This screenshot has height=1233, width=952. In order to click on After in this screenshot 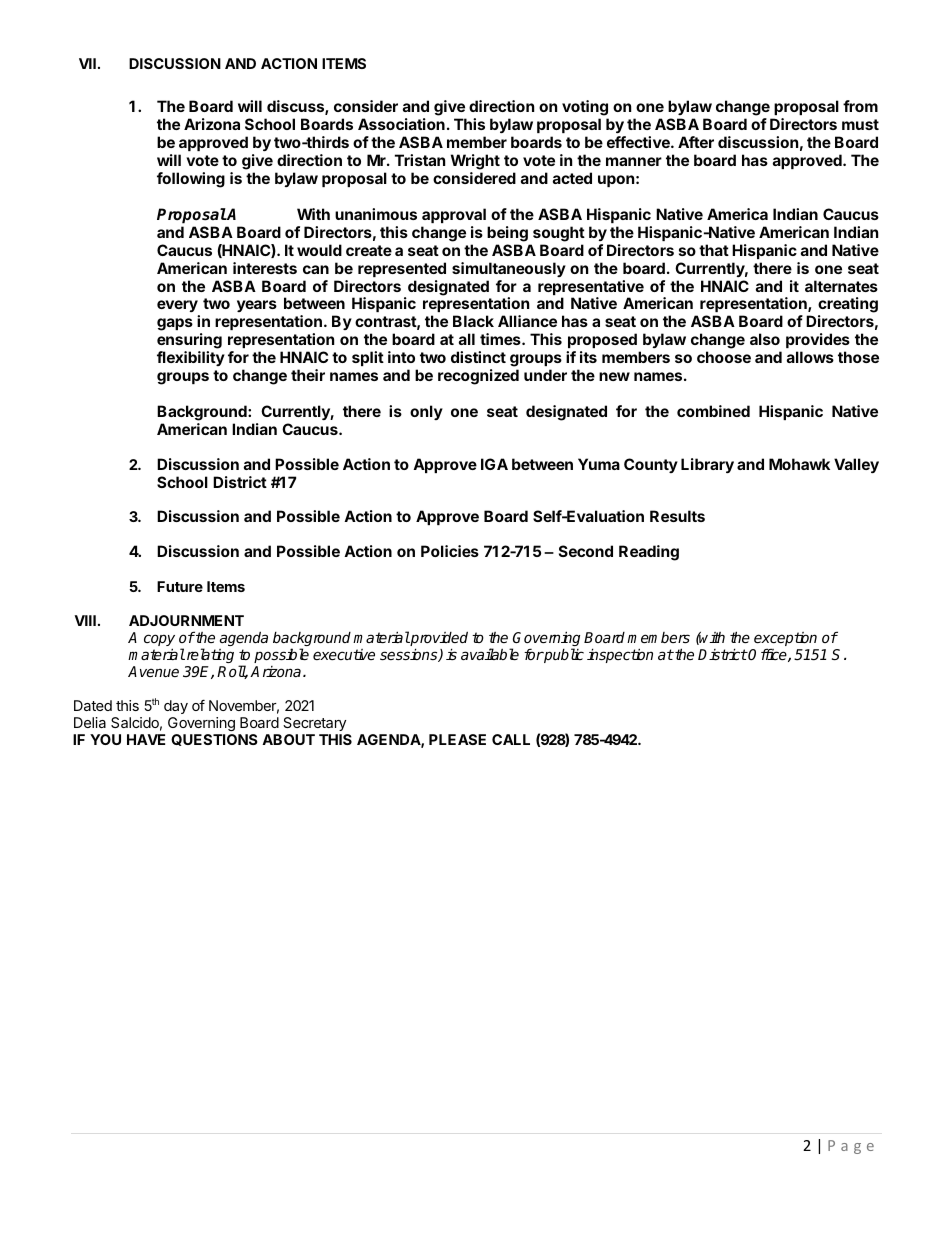, I will do `click(696, 142)`.
